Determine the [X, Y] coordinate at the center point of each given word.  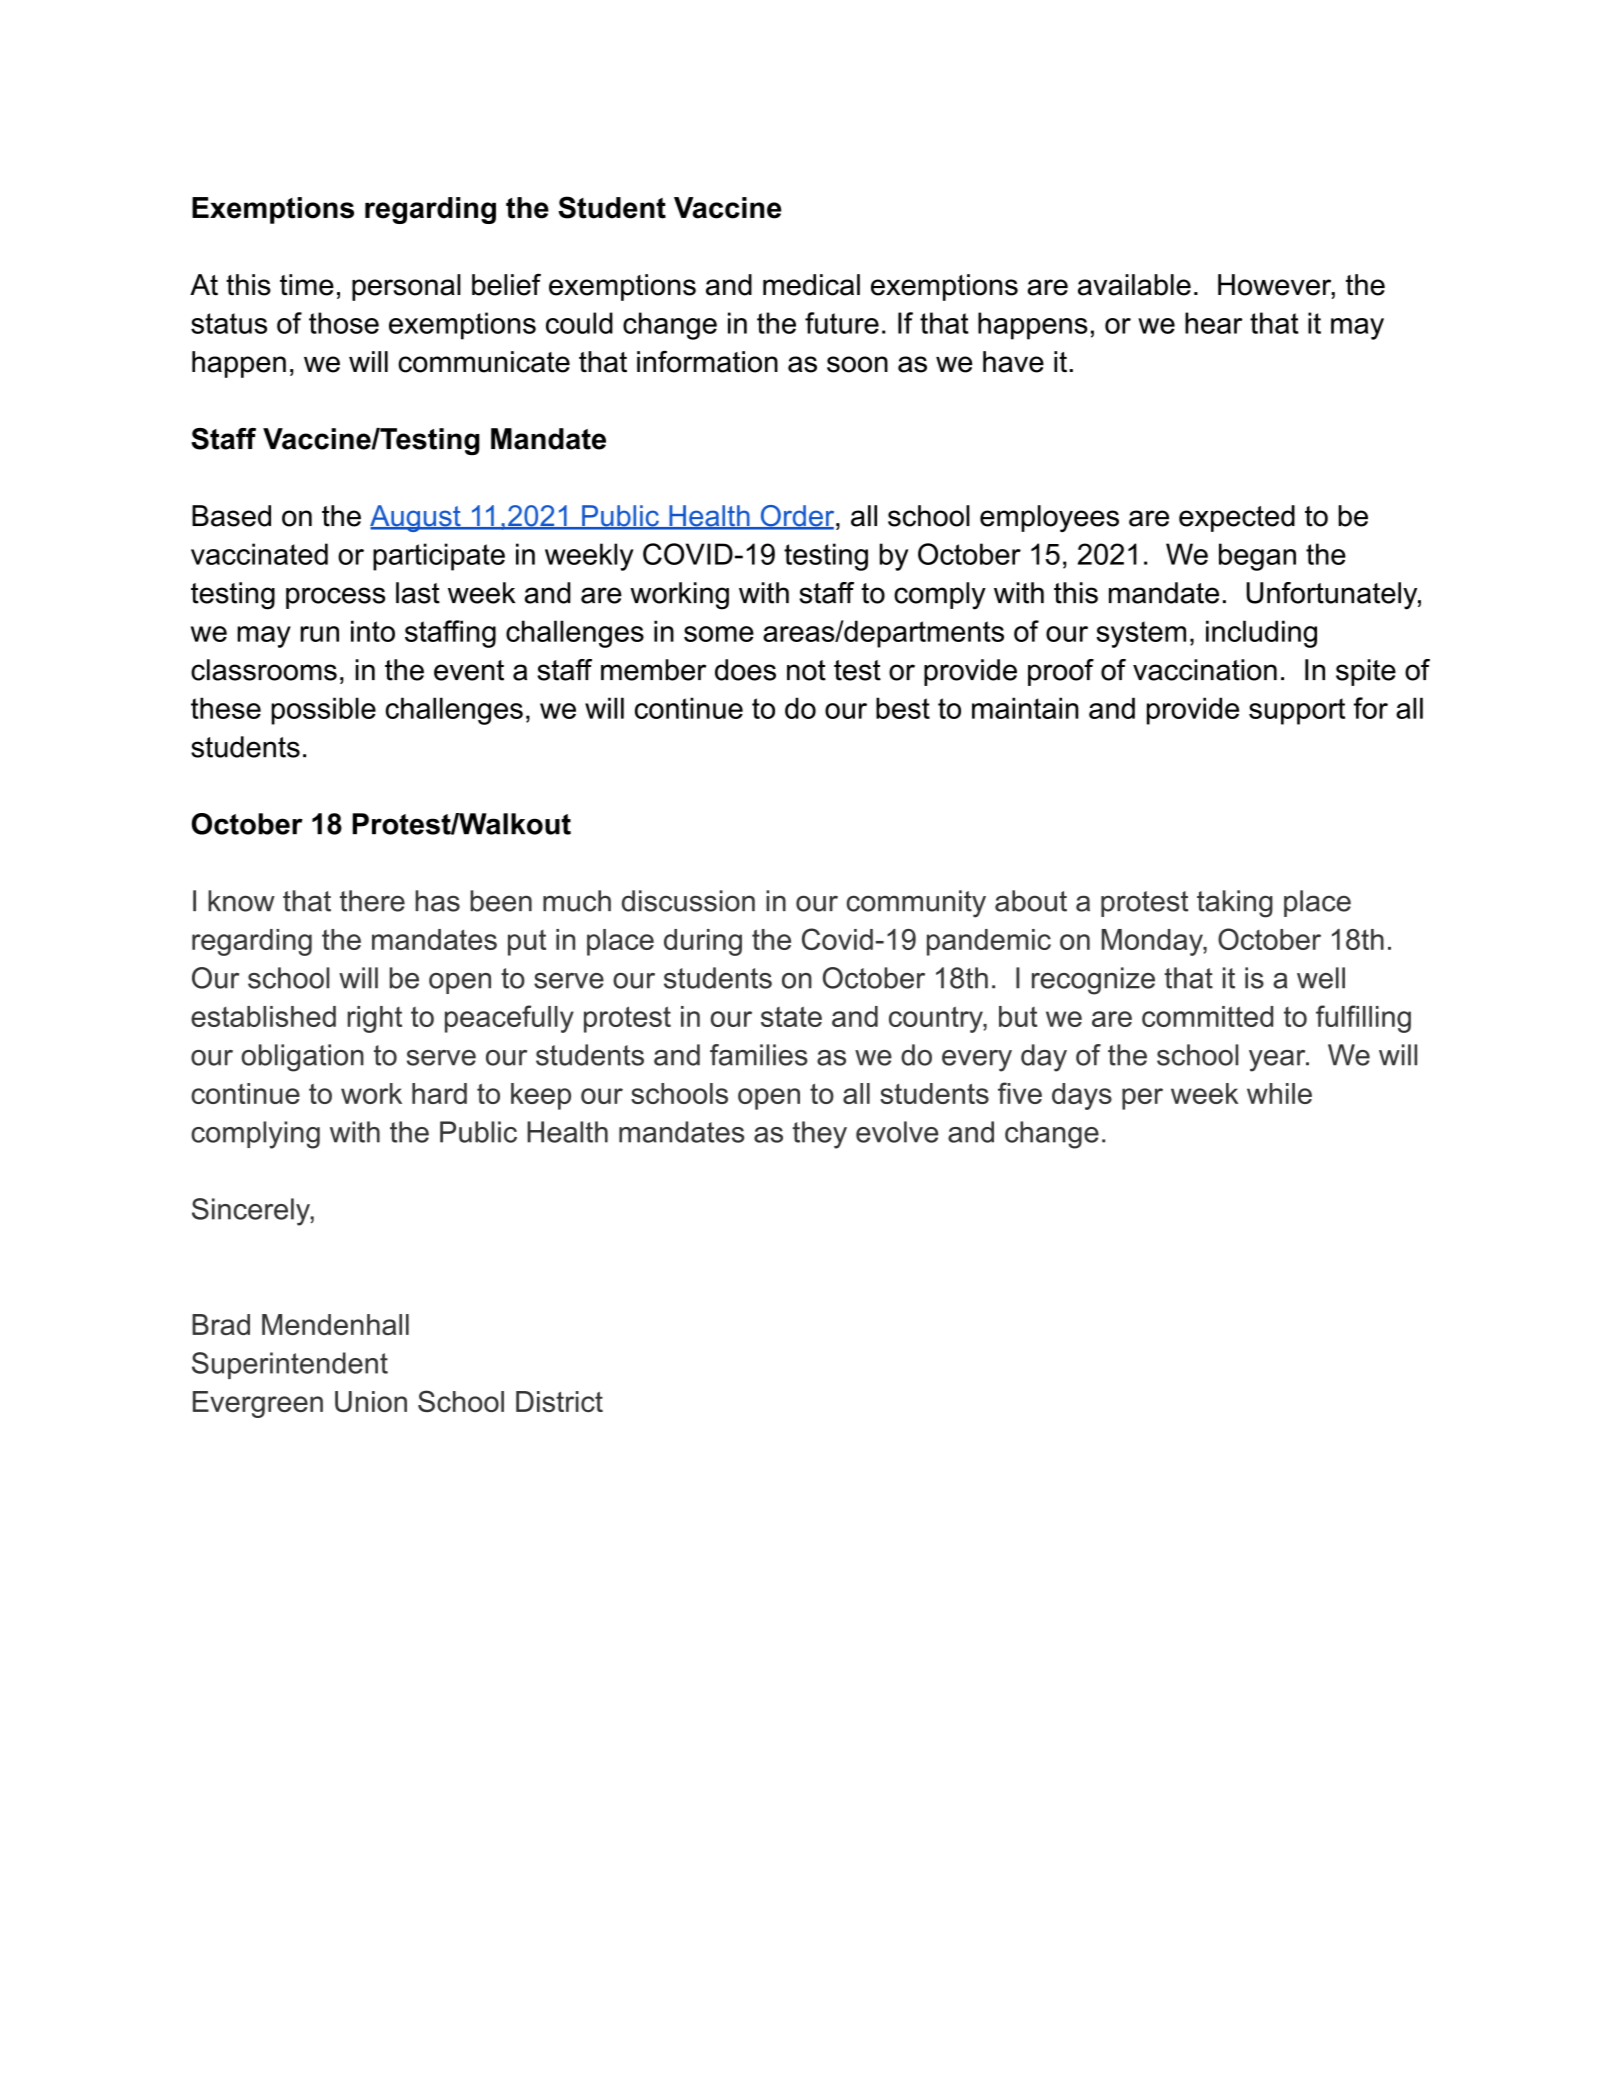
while [1279, 1093]
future [842, 323]
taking [1235, 904]
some [719, 634]
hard [439, 1093]
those [344, 323]
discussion [688, 901]
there [372, 901]
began [1257, 557]
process [335, 598]
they [819, 1135]
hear [1213, 323]
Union [371, 1401]
